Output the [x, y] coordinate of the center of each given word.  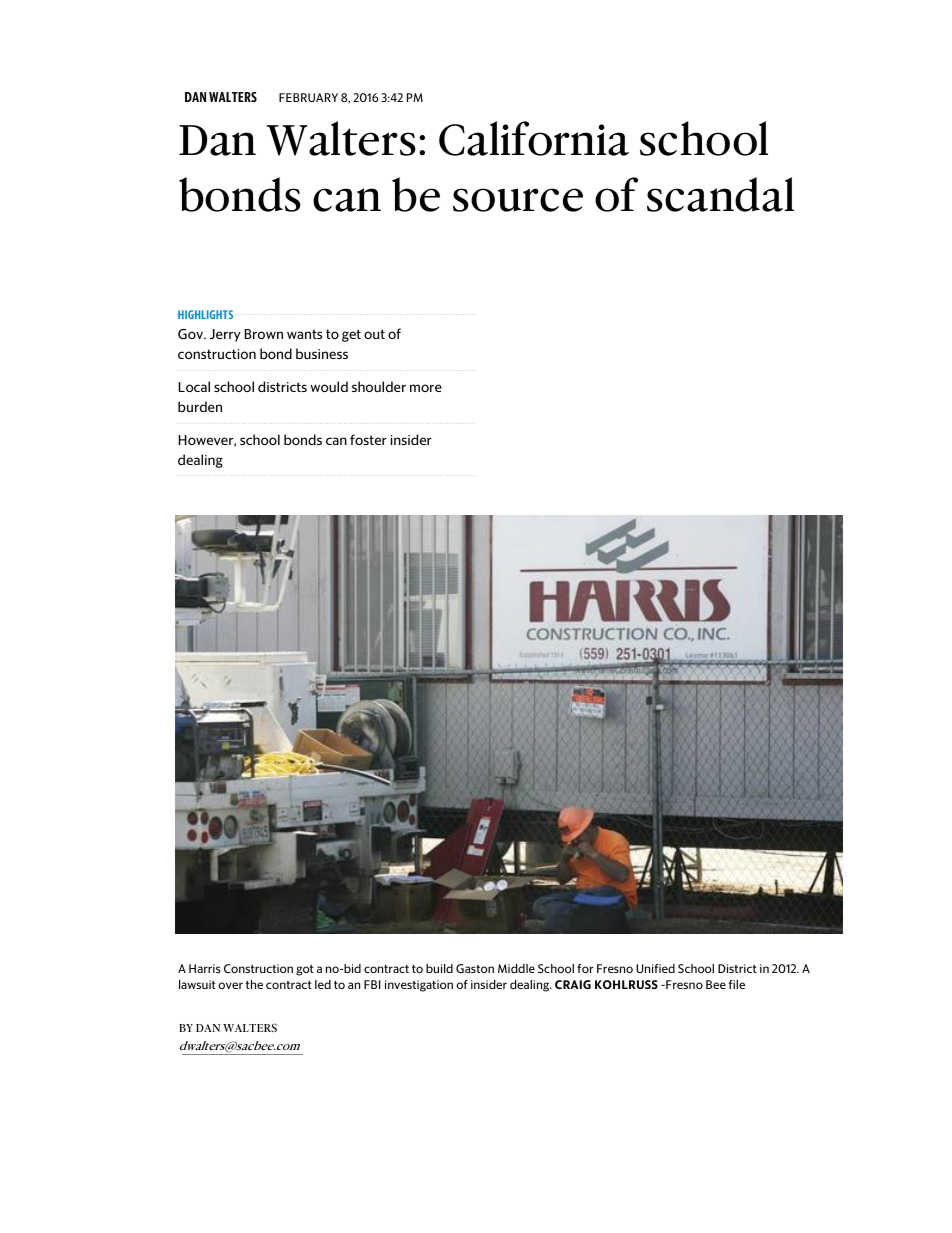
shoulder [379, 386]
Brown [263, 334]
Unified [655, 968]
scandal [720, 194]
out [374, 334]
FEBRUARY [308, 97]
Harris [204, 968]
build [439, 968]
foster [368, 439]
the [254, 984]
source [518, 200]
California [534, 138]
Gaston [475, 968]
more [426, 388]
